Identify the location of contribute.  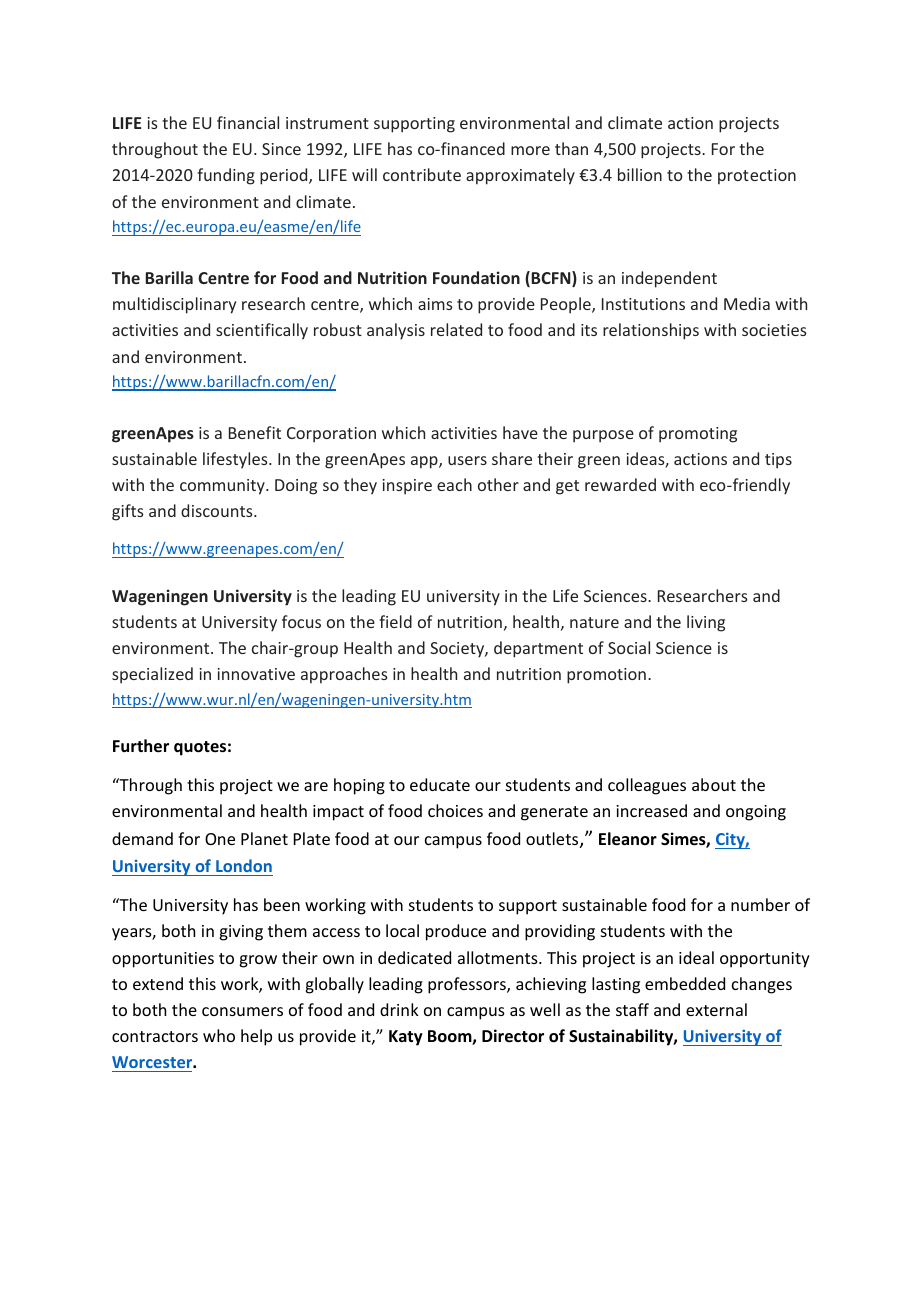
(422, 174).
